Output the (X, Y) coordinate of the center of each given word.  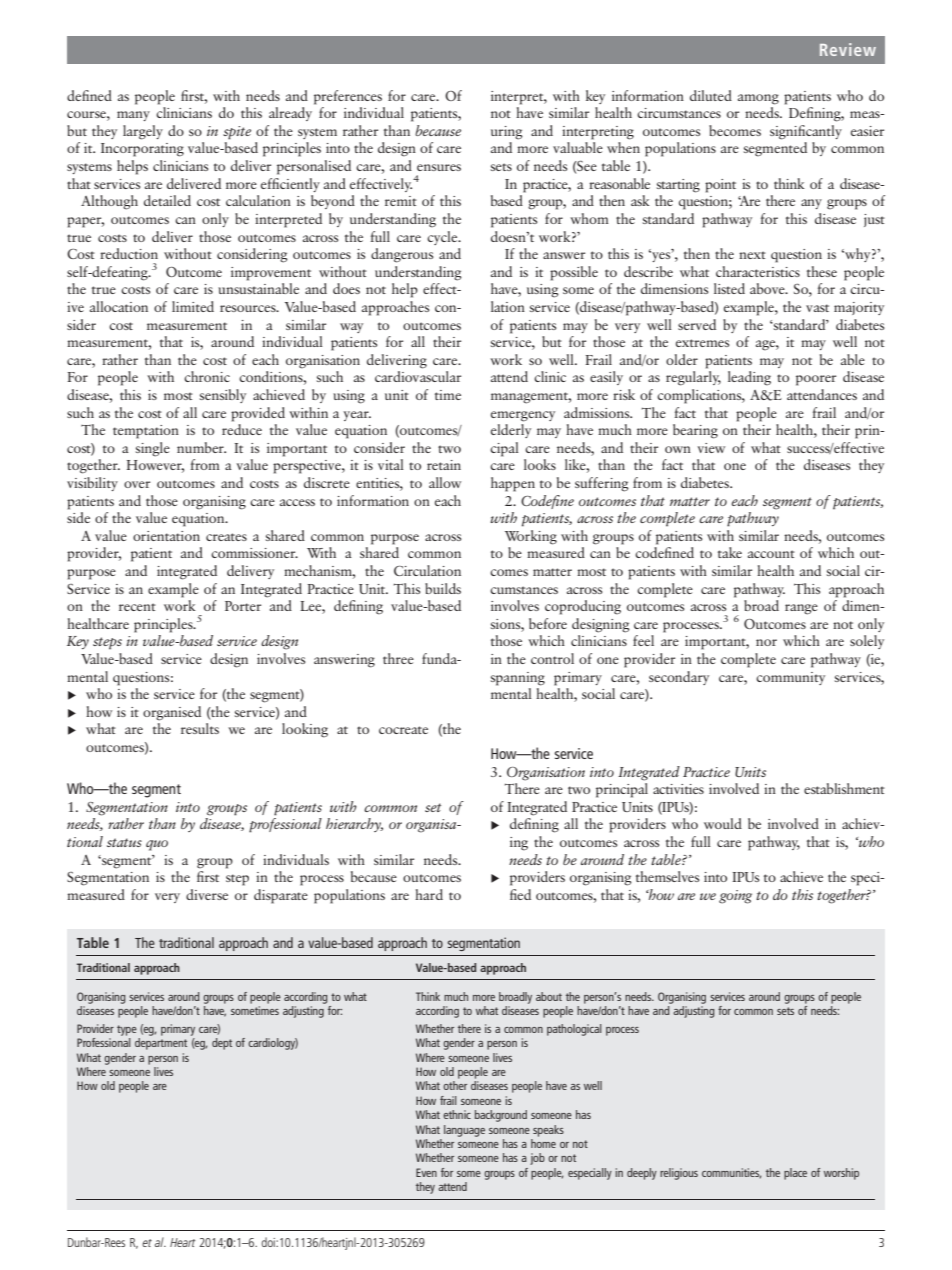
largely (143, 132)
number (201, 447)
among (758, 99)
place (795, 1174)
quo (157, 845)
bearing (695, 431)
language (464, 1131)
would (723, 823)
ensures (439, 167)
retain (444, 465)
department (161, 1044)
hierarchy (354, 825)
